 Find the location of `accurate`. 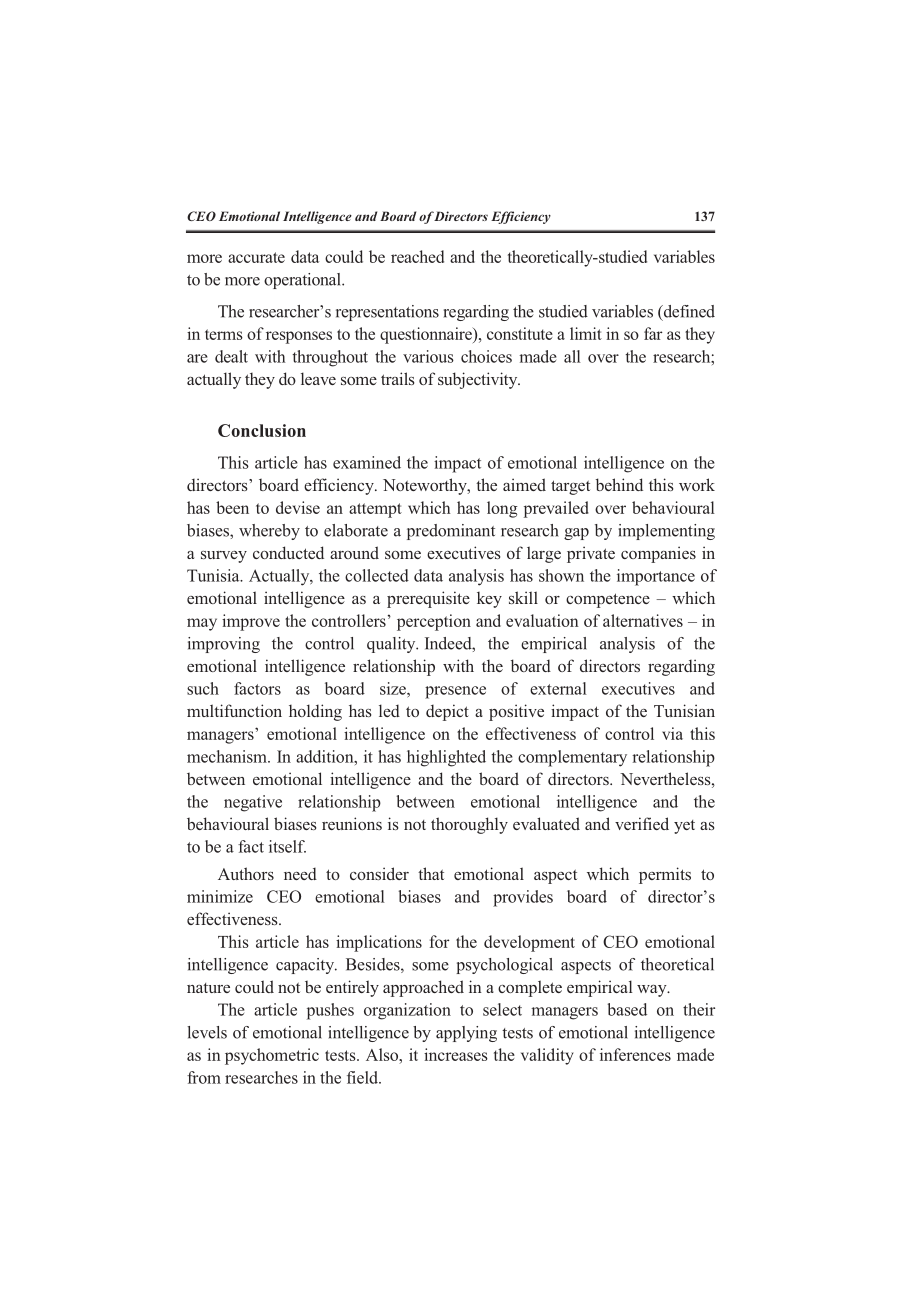

accurate is located at coordinates (256, 257).
